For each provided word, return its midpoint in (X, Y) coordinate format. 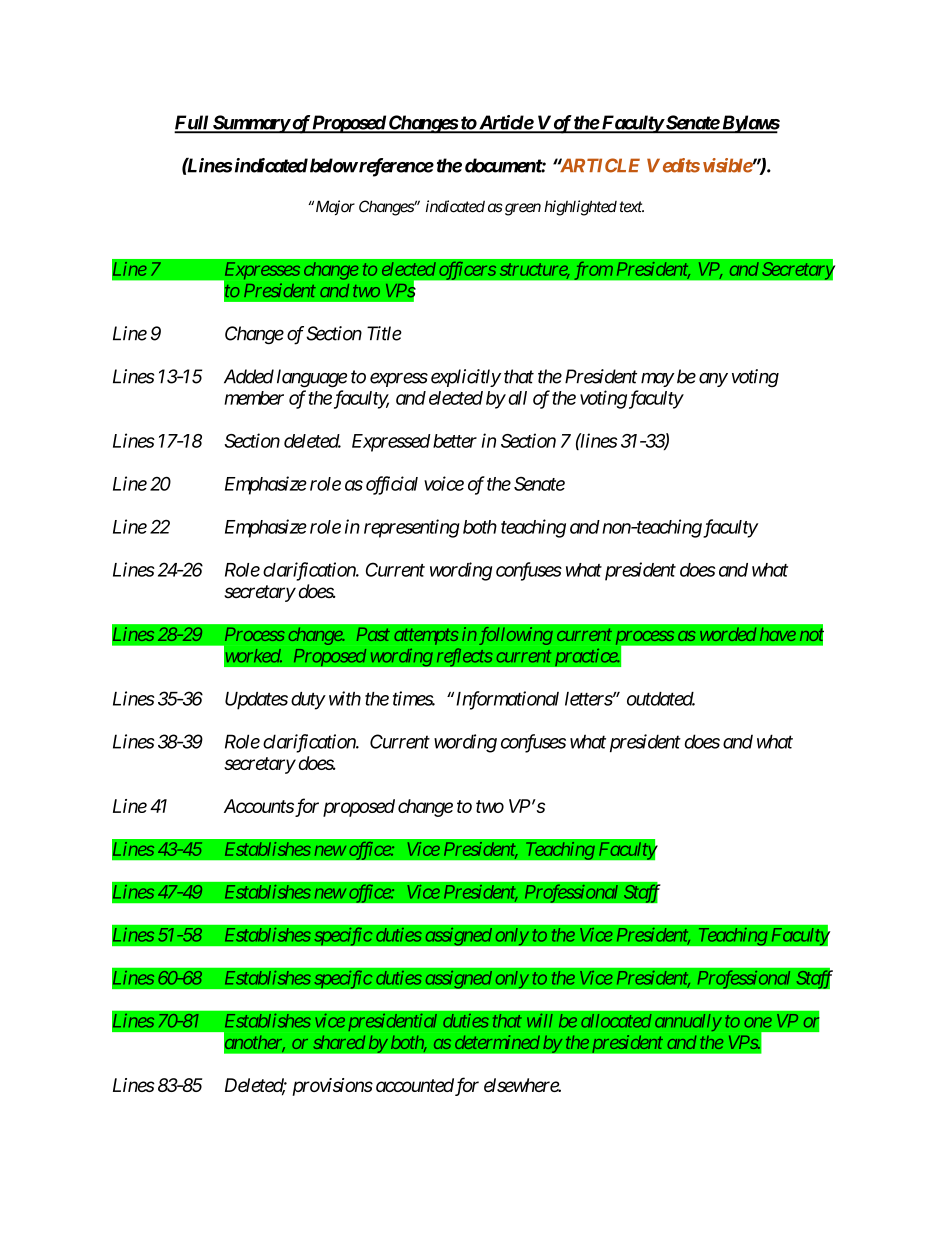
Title (384, 333)
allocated (616, 1021)
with (343, 698)
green (521, 209)
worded (728, 634)
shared (339, 1042)
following (516, 636)
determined (497, 1042)
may (657, 380)
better (455, 441)
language (312, 378)
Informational (506, 700)
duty (308, 701)
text (631, 207)
